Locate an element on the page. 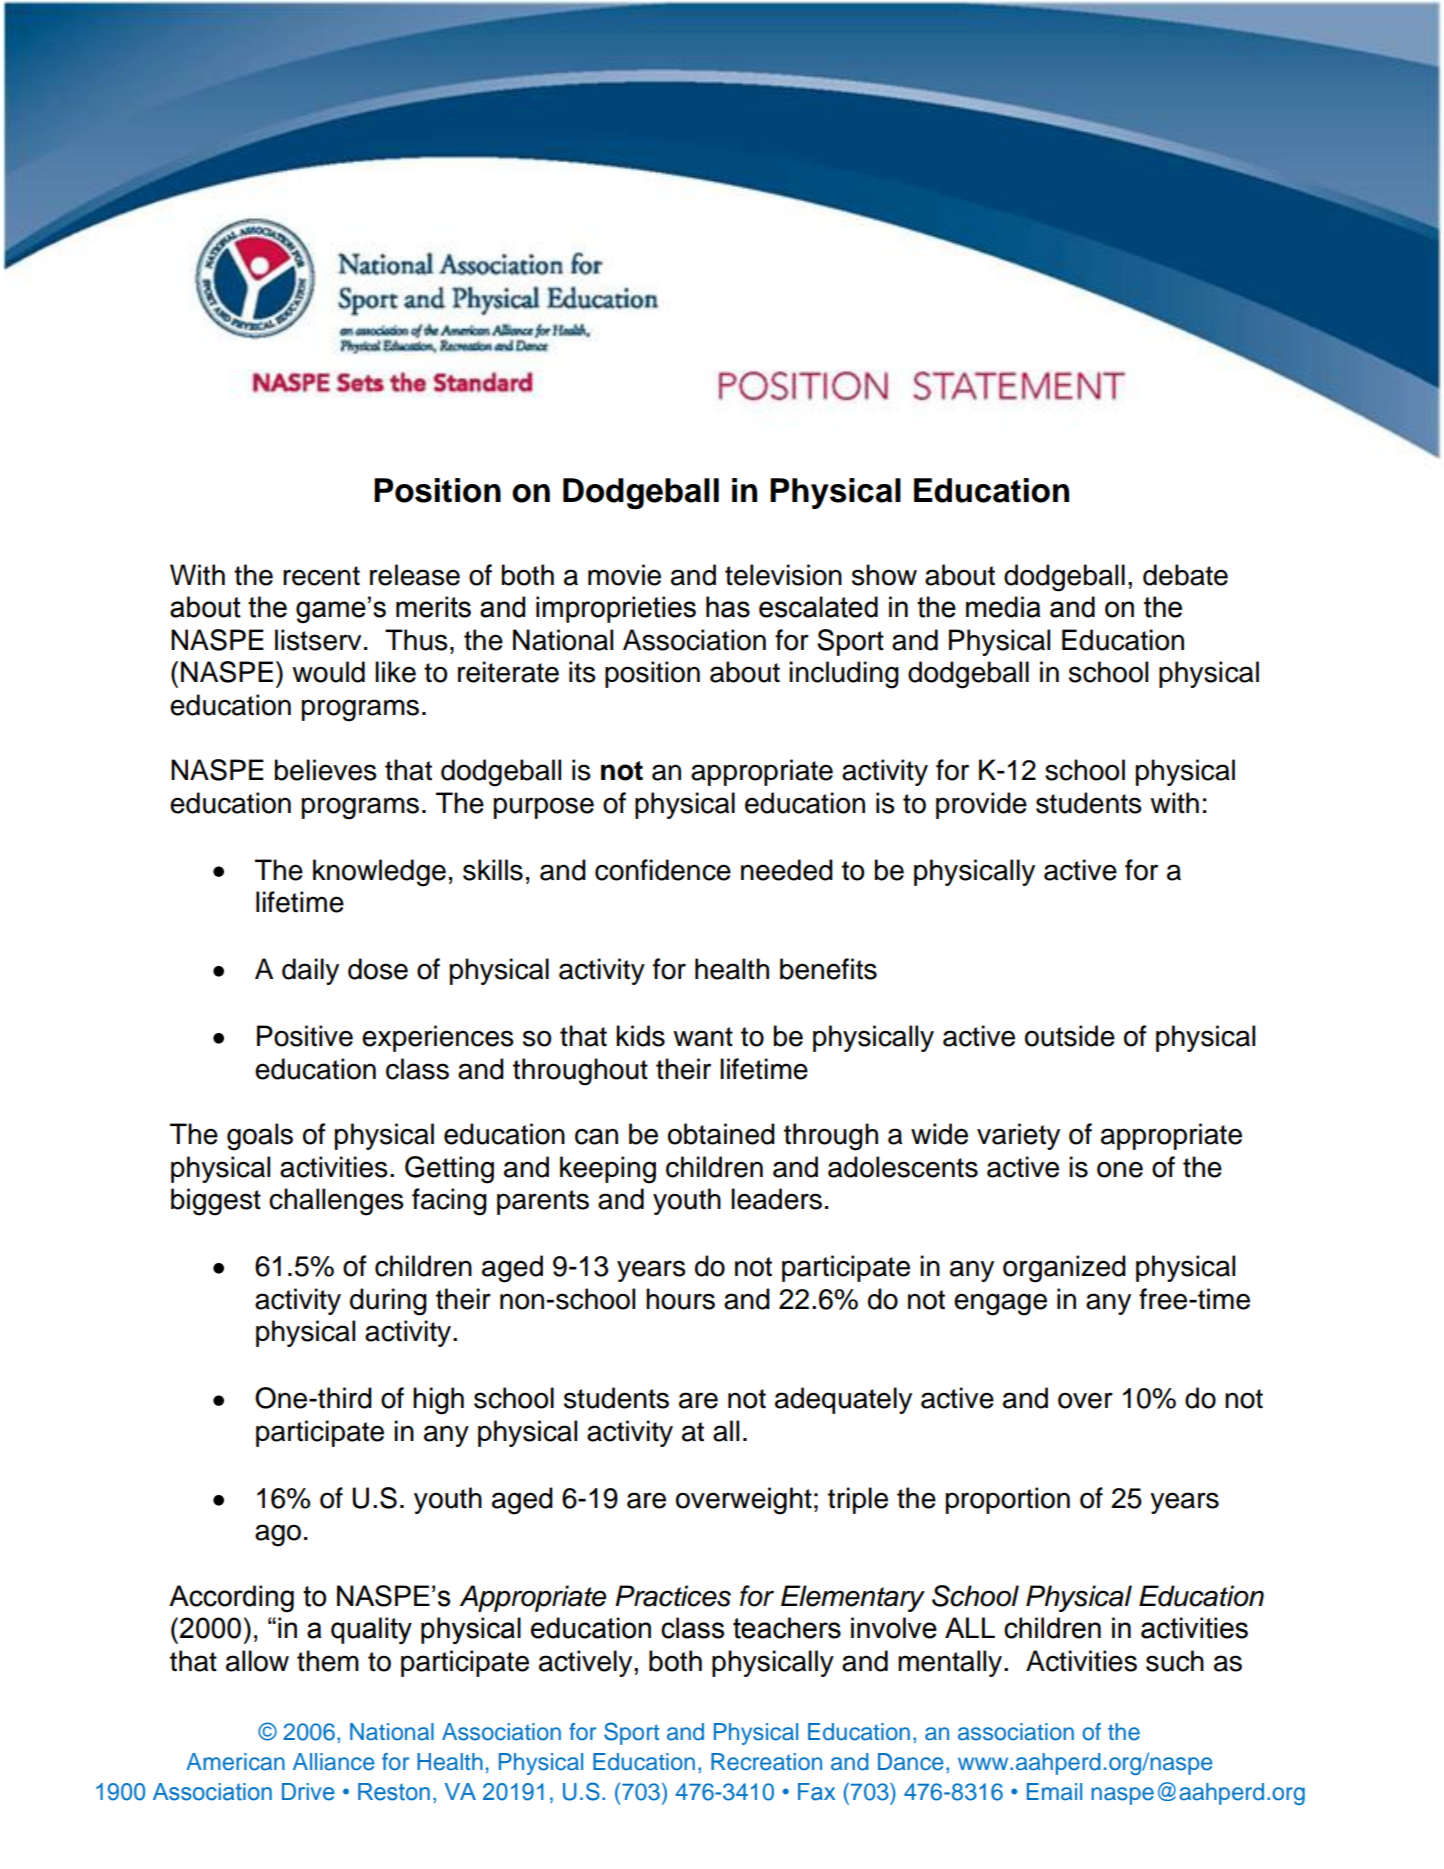 The image size is (1444, 1869). hours is located at coordinates (680, 1299).
